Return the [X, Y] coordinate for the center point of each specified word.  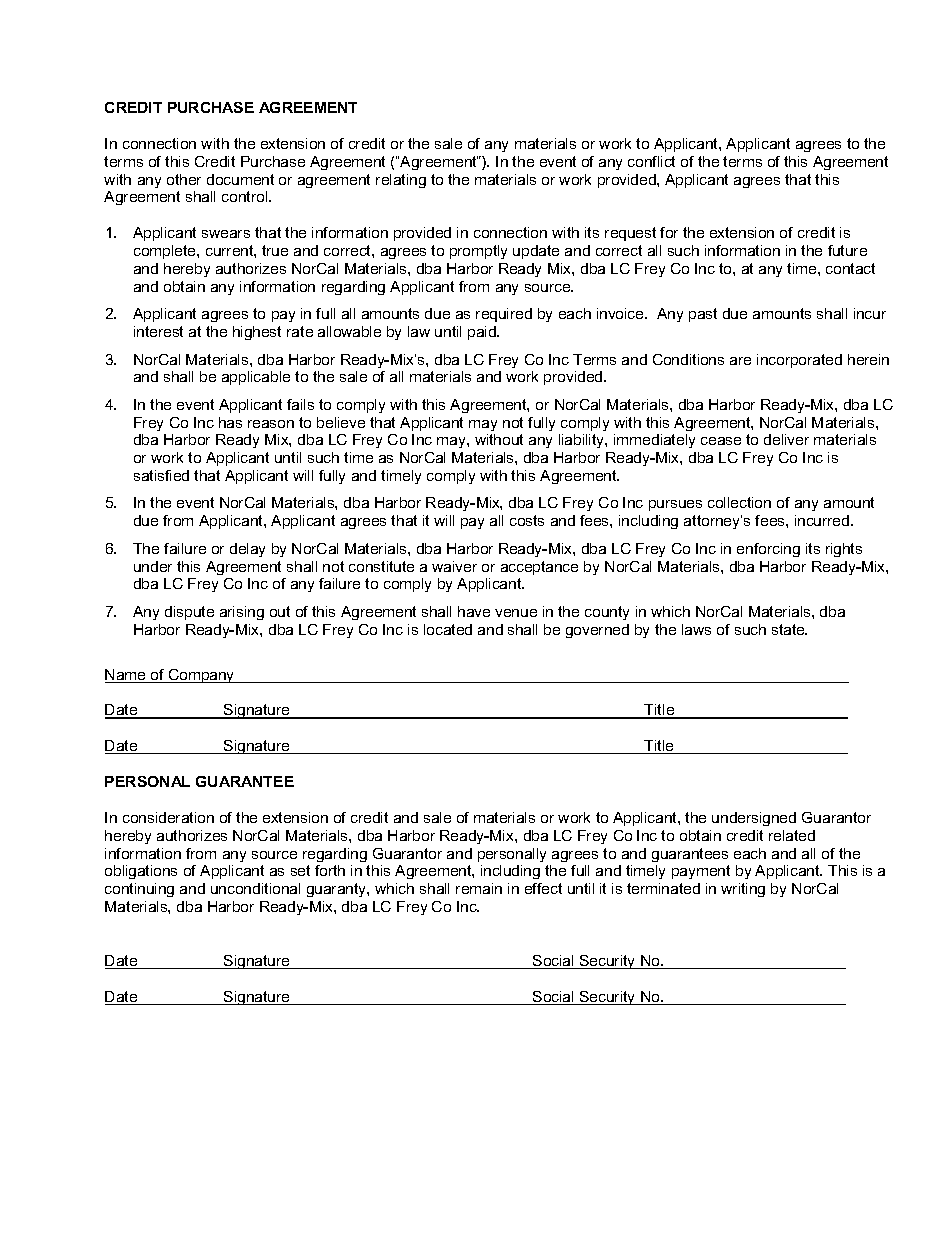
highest [257, 333]
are [740, 361]
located [448, 629]
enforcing [768, 550]
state [789, 629]
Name [126, 676]
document [240, 179]
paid [483, 333]
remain [479, 888]
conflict [651, 161]
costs [527, 520]
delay [247, 550]
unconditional [255, 888]
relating [401, 181]
